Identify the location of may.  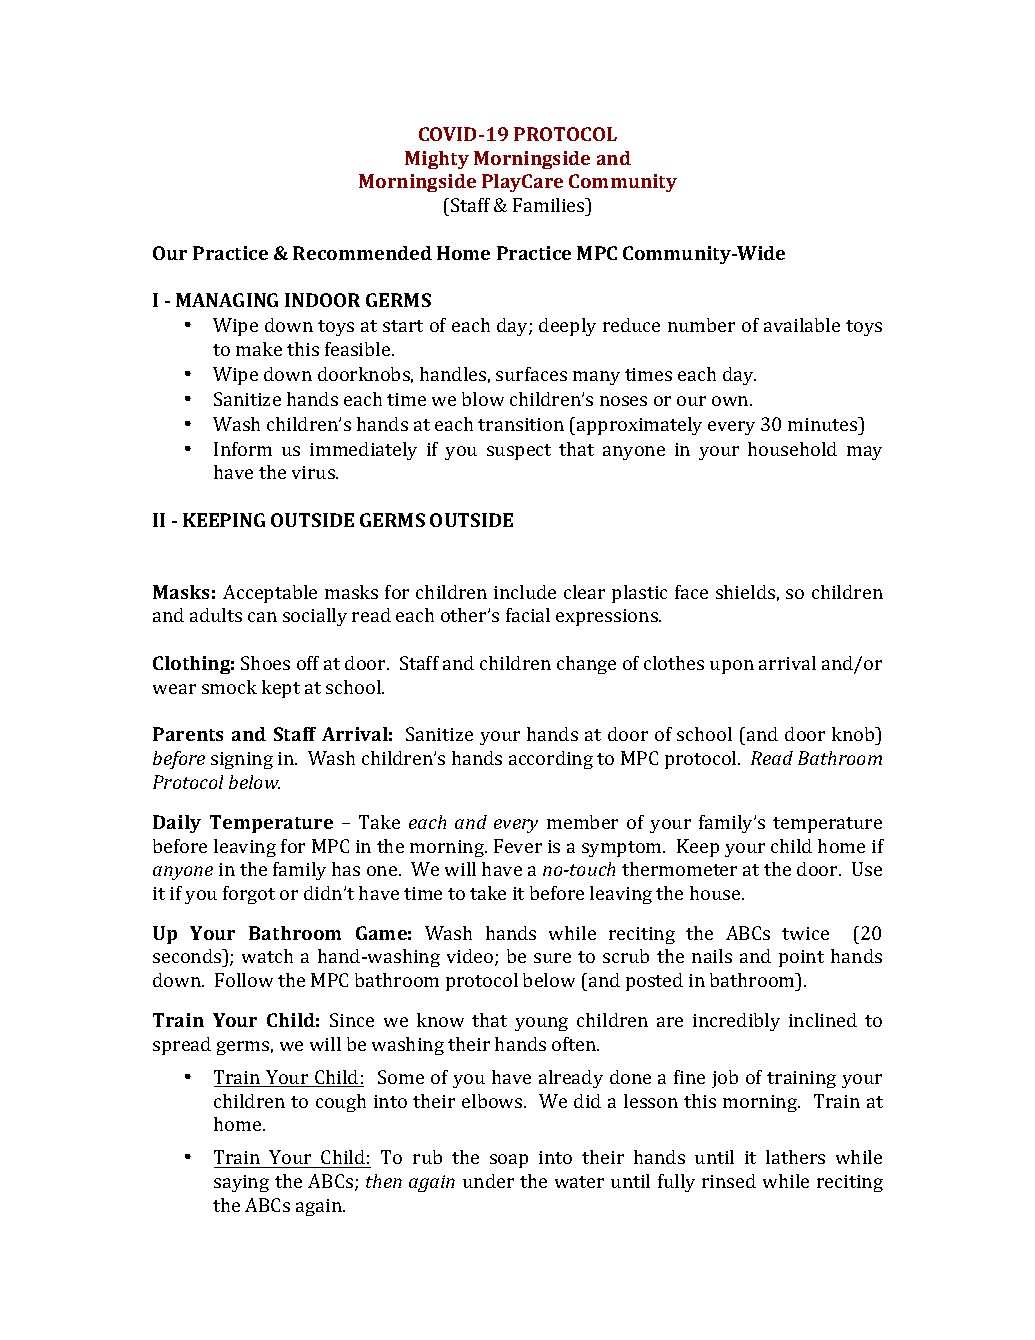
(864, 453).
